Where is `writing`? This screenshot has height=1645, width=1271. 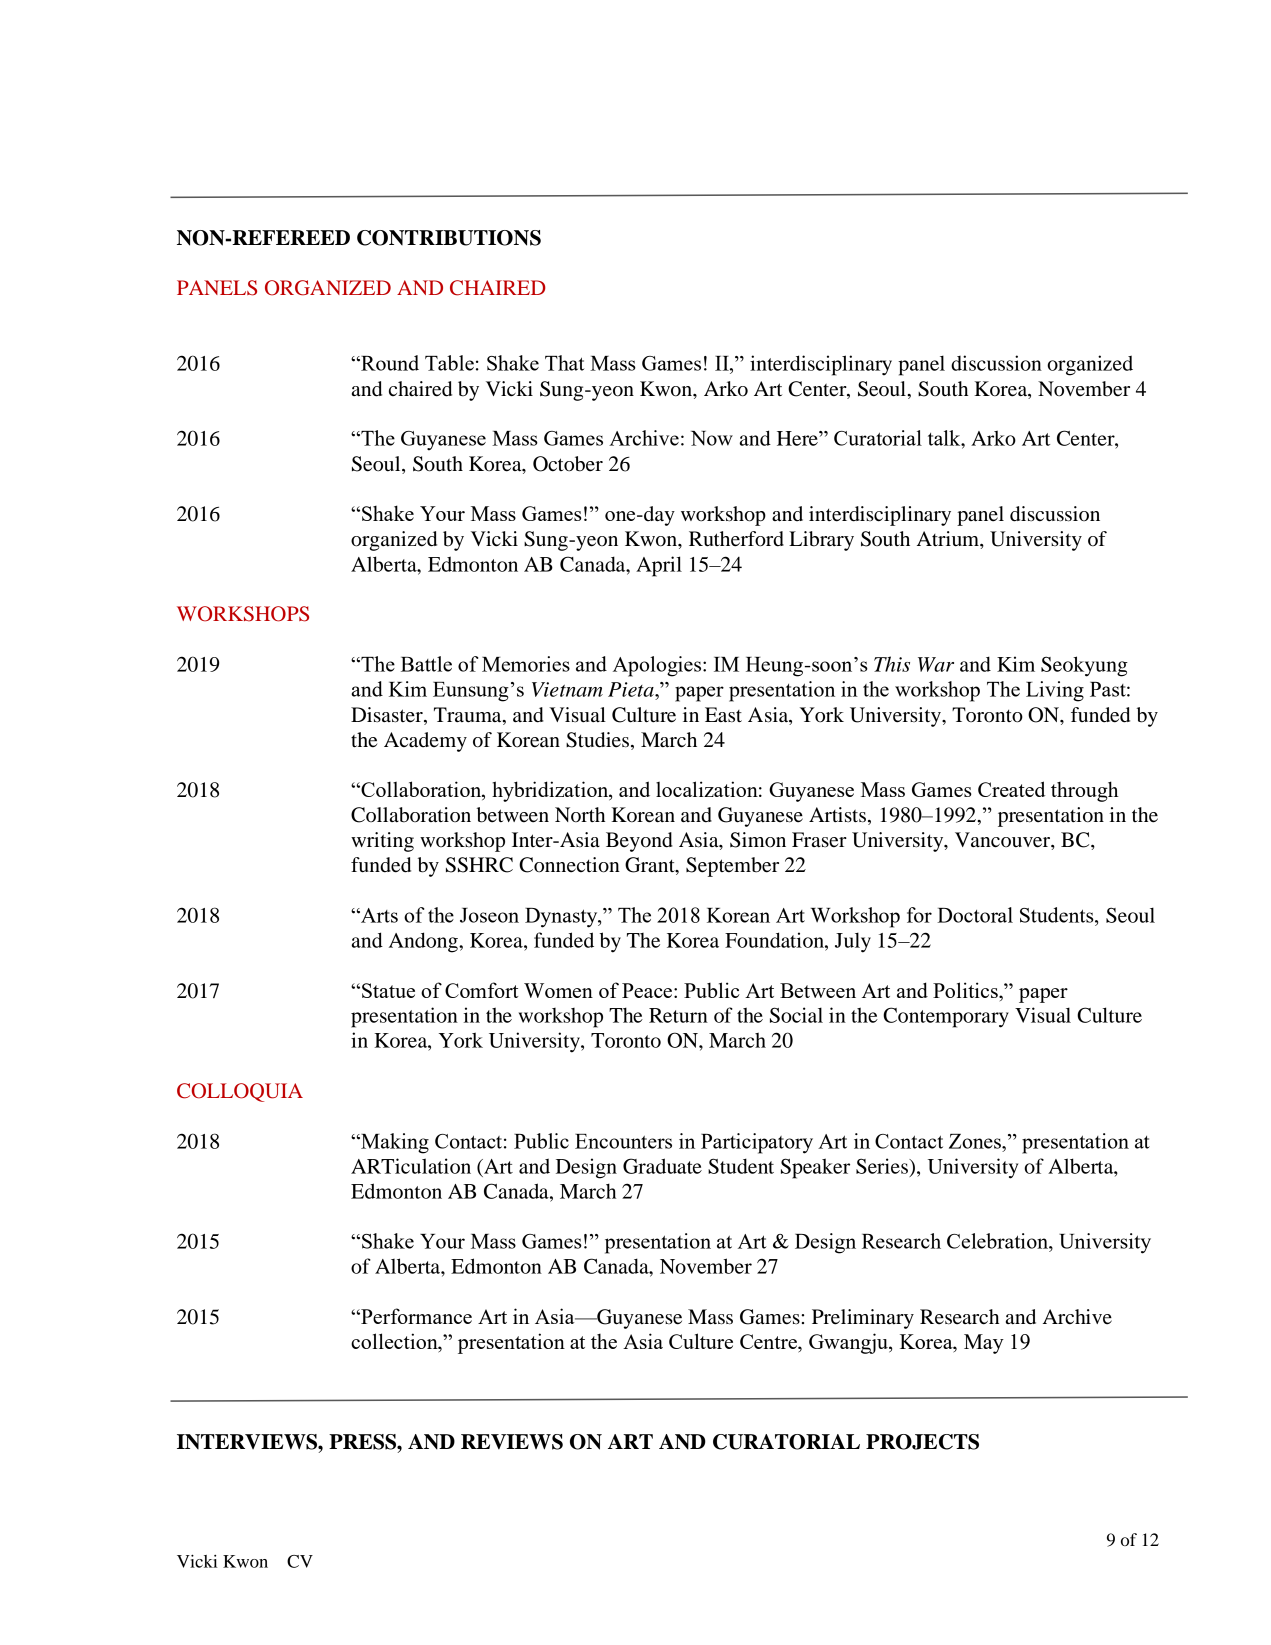
writing is located at coordinates (382, 842).
